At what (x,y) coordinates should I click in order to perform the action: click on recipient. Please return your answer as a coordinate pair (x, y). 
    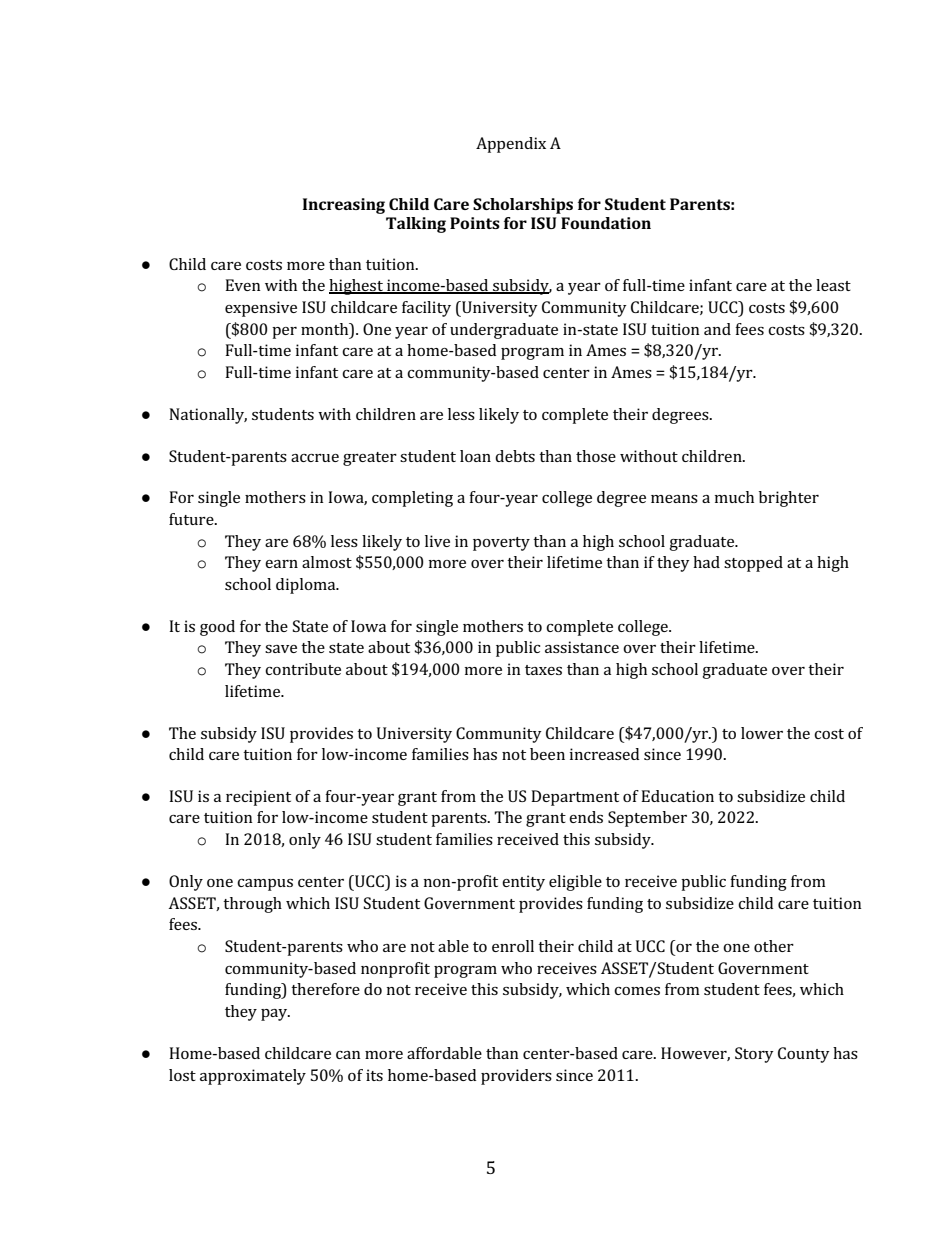
    Looking at the image, I should click on (258, 798).
